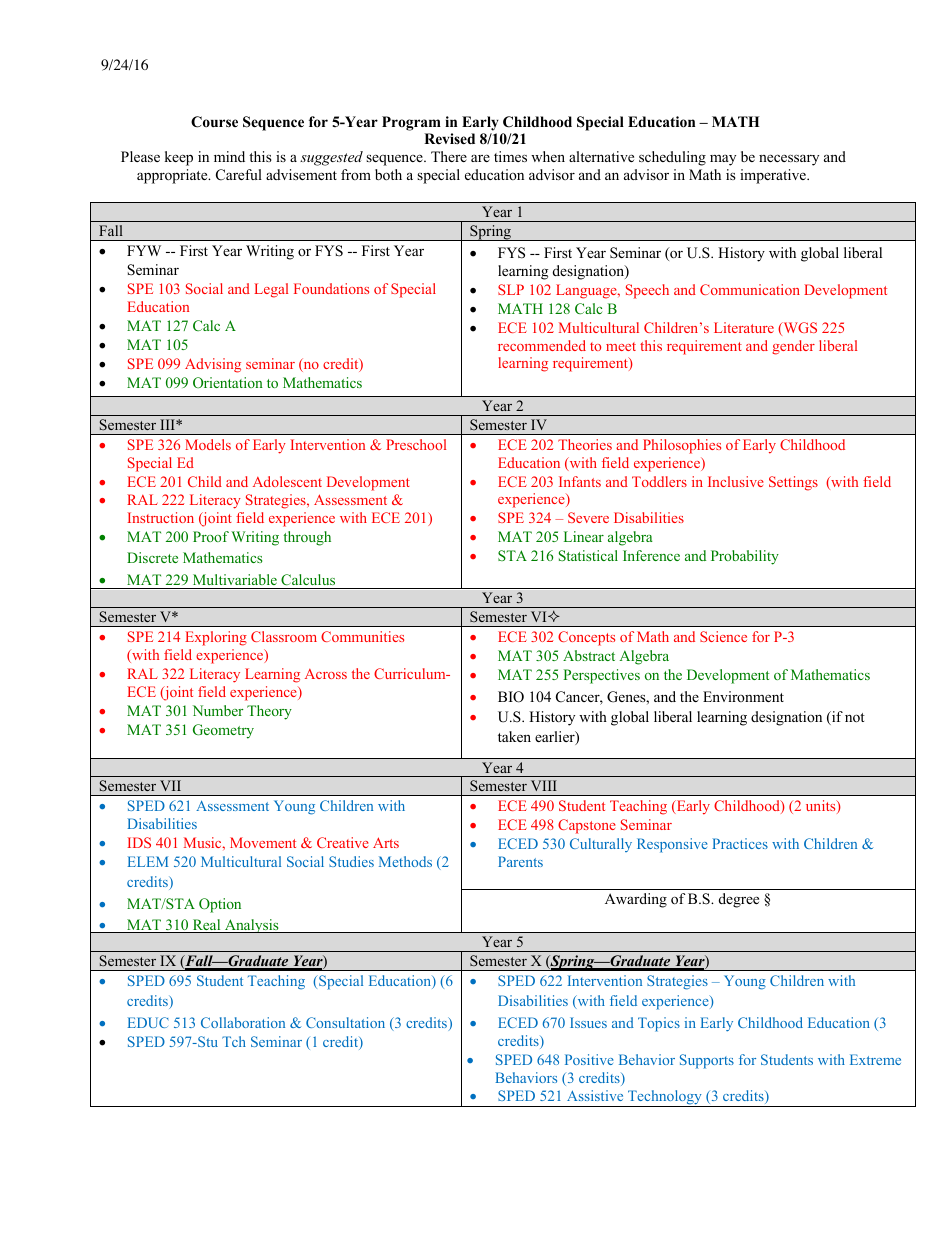  I want to click on Parents, so click(520, 861).
